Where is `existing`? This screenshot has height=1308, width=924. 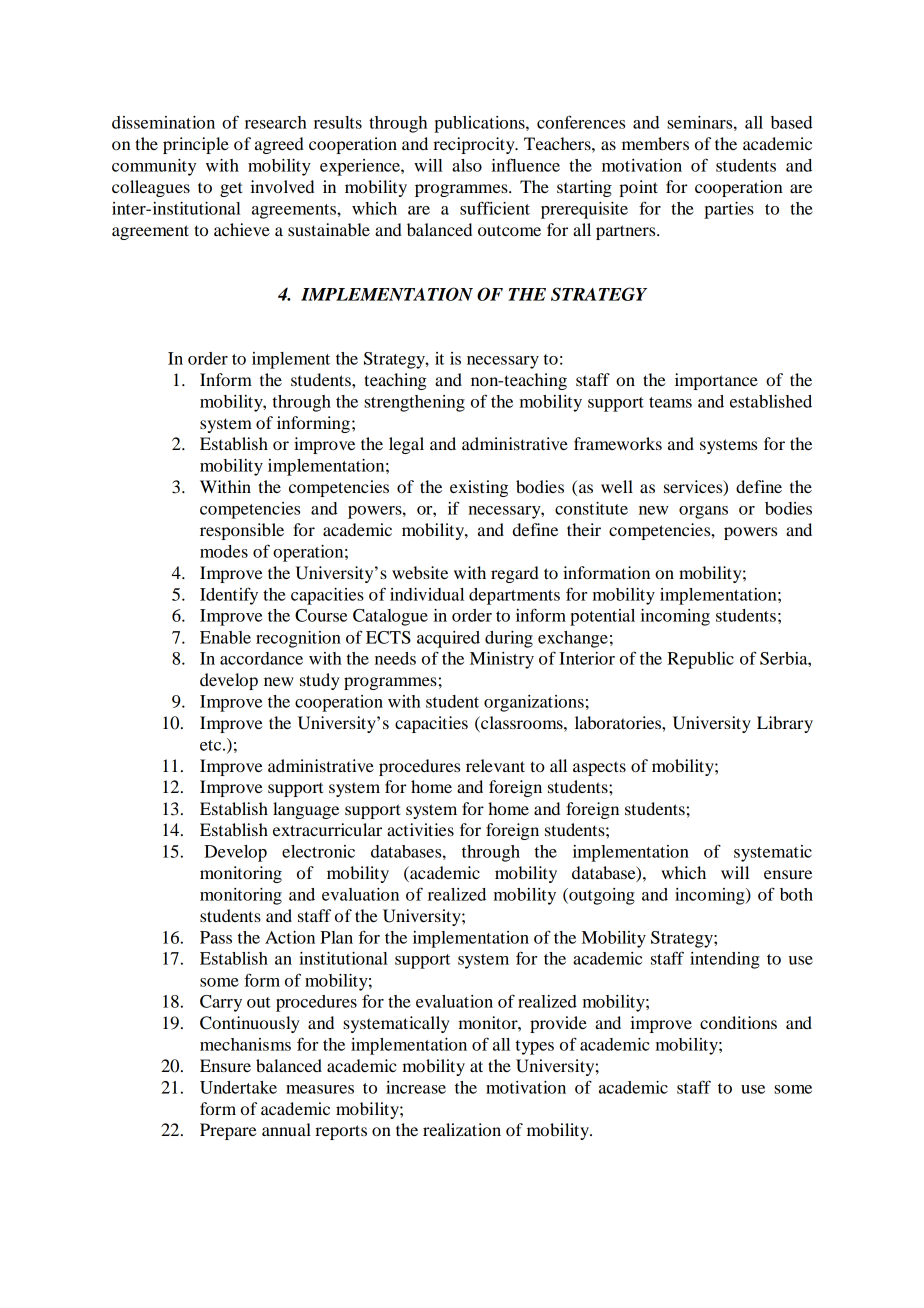
existing is located at coordinates (479, 488).
